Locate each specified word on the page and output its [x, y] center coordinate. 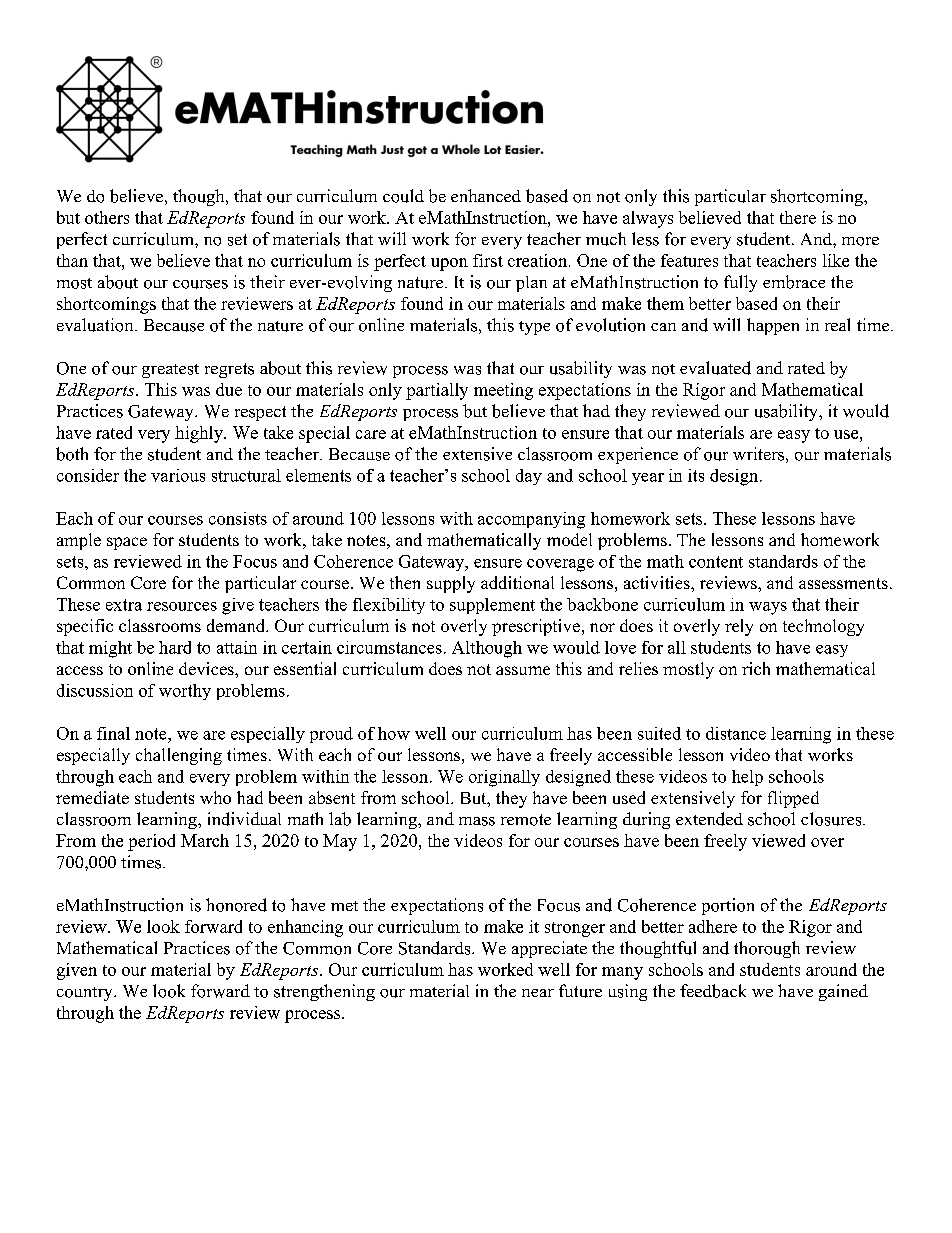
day [529, 477]
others [107, 217]
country [86, 994]
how [394, 733]
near [538, 993]
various [178, 475]
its [696, 475]
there [798, 217]
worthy [185, 692]
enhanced [486, 195]
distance [736, 733]
